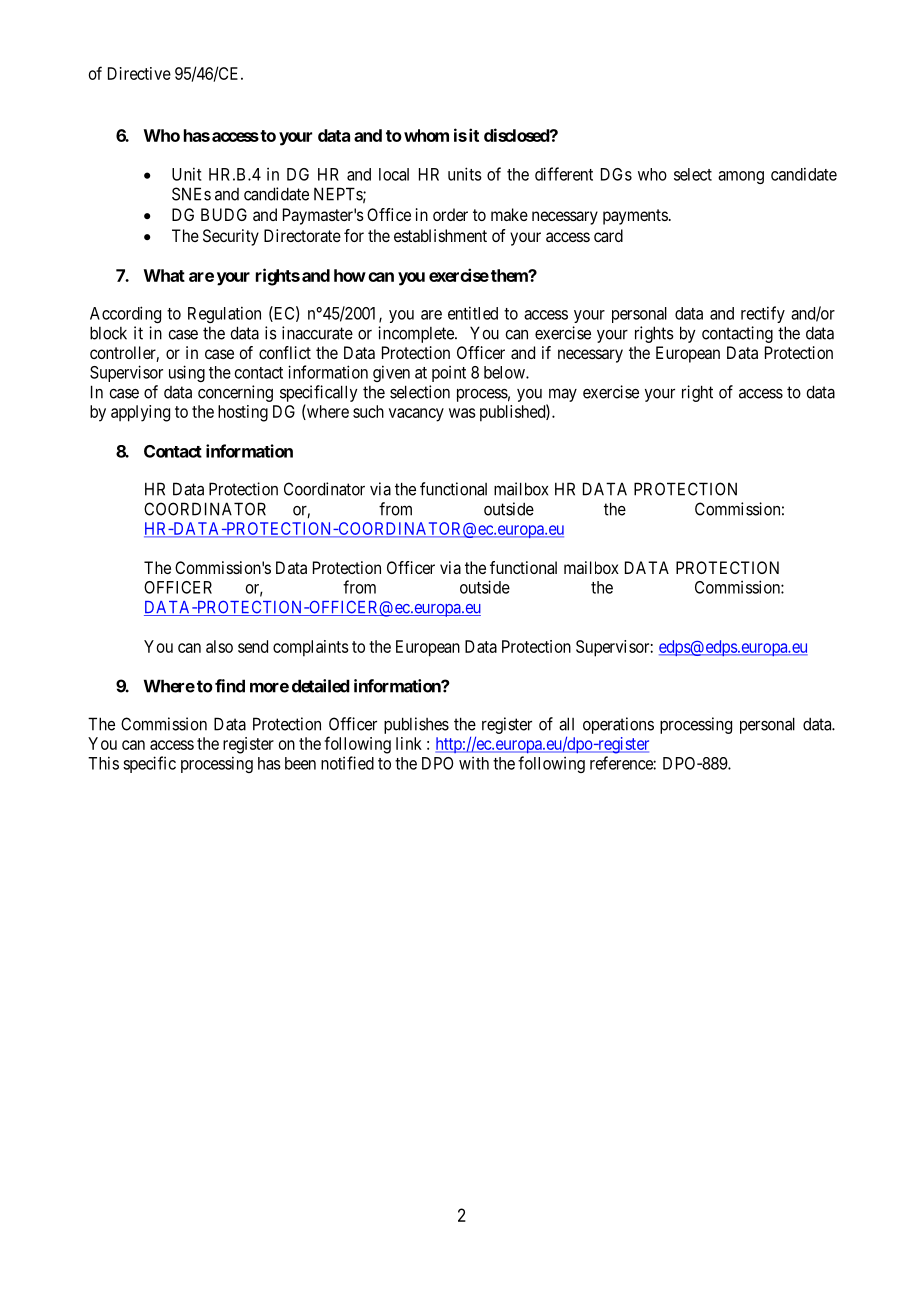  I want to click on Directive, so click(139, 73).
